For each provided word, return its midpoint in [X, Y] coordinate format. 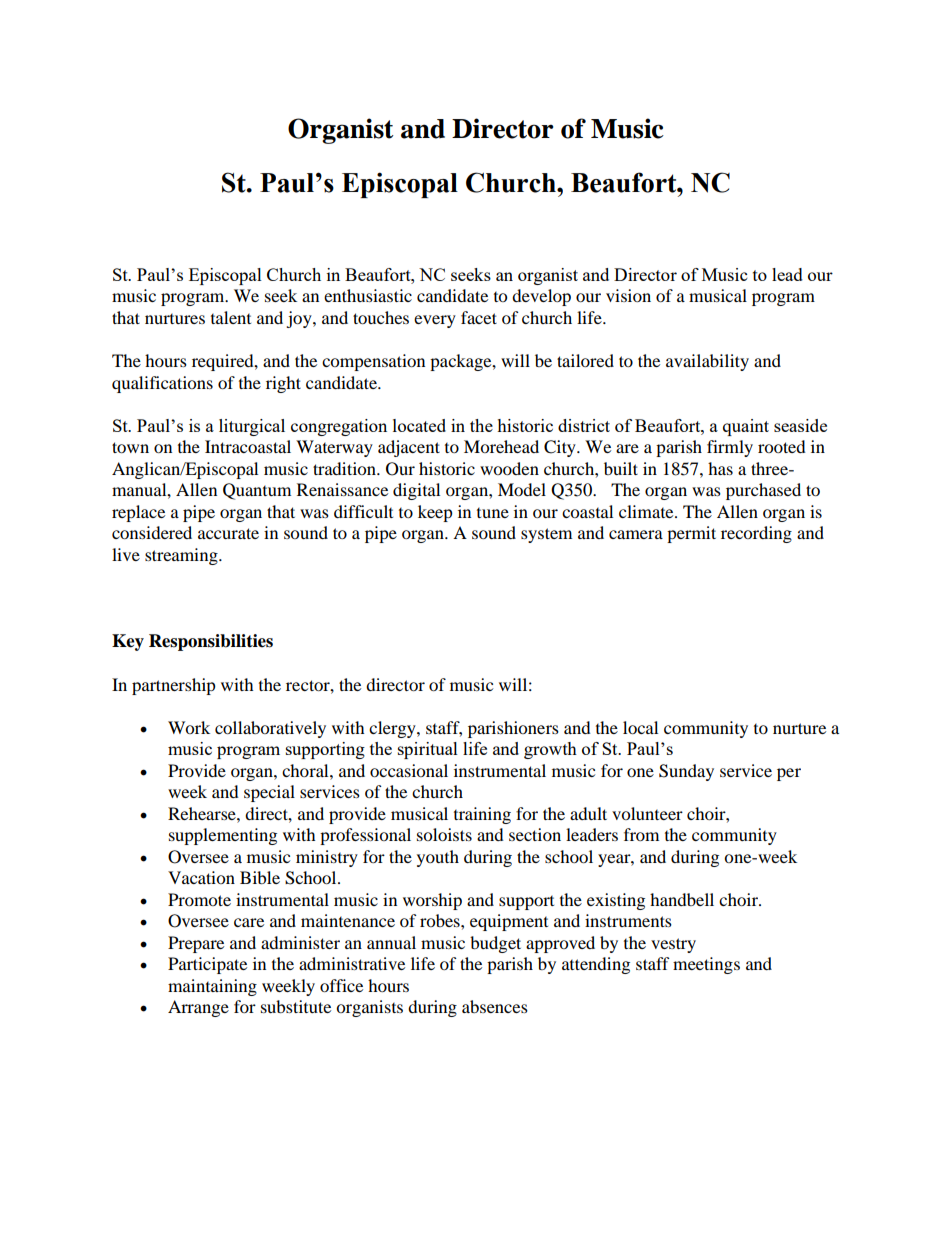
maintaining [212, 987]
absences [495, 1006]
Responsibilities [211, 642]
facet [479, 317]
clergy [393, 729]
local [640, 727]
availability [707, 362]
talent [231, 317]
